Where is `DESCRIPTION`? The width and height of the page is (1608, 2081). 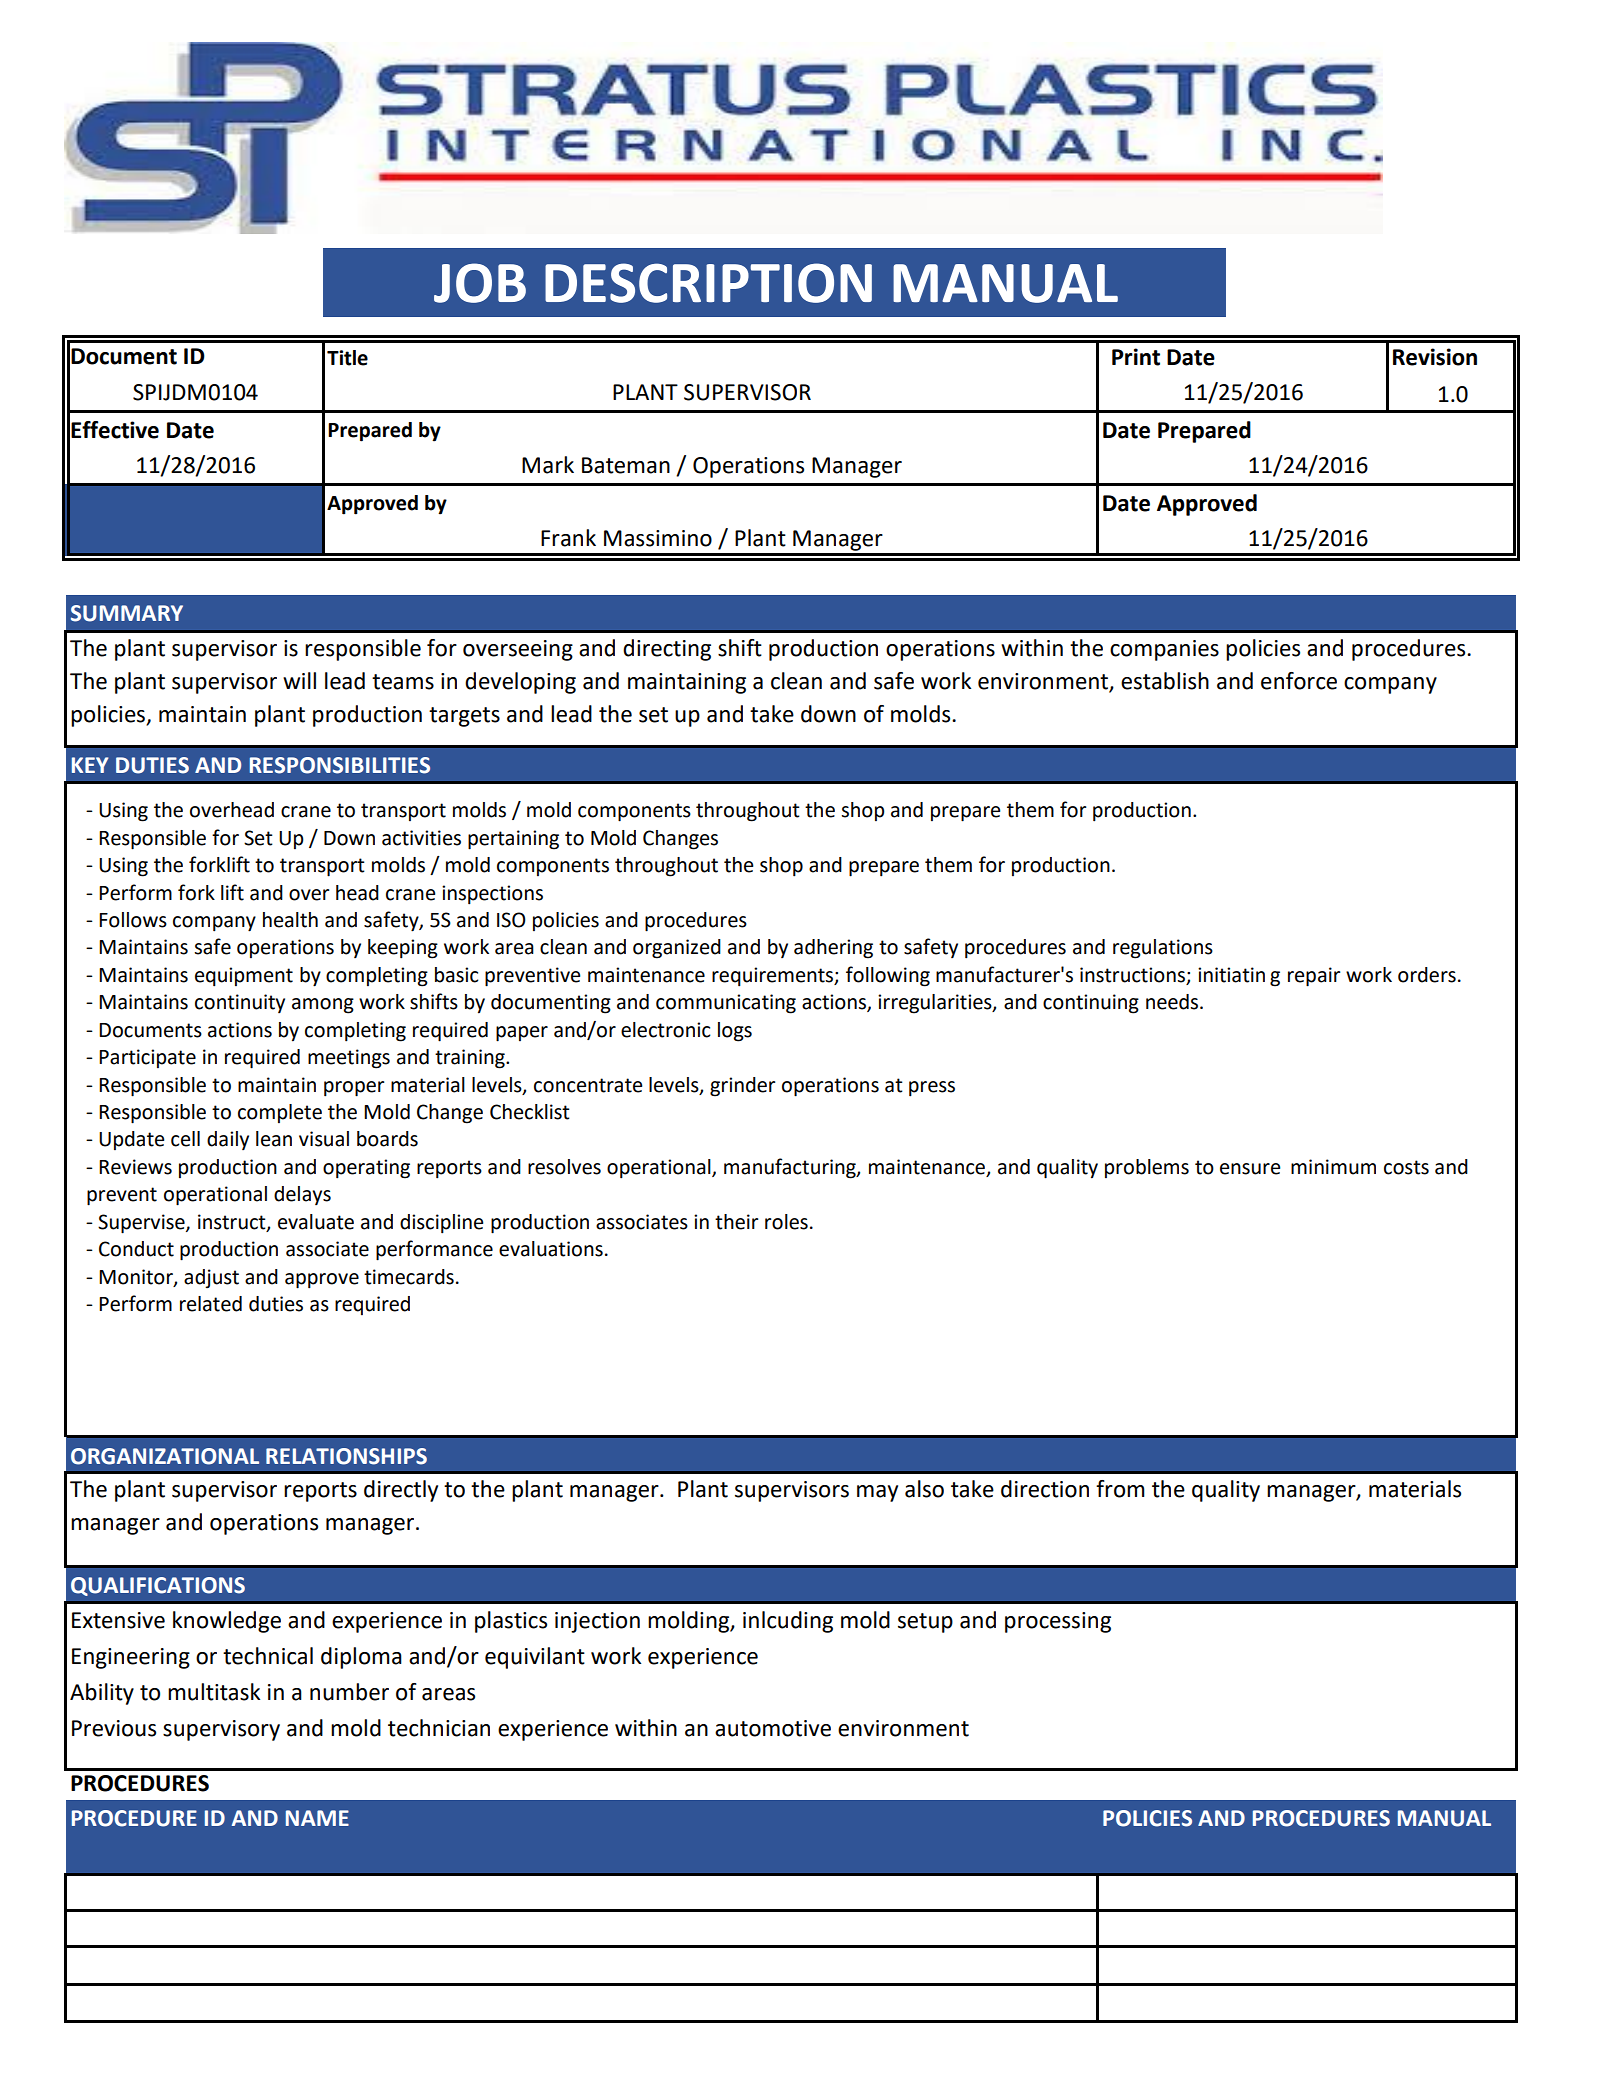 DESCRIPTION is located at coordinates (708, 283).
